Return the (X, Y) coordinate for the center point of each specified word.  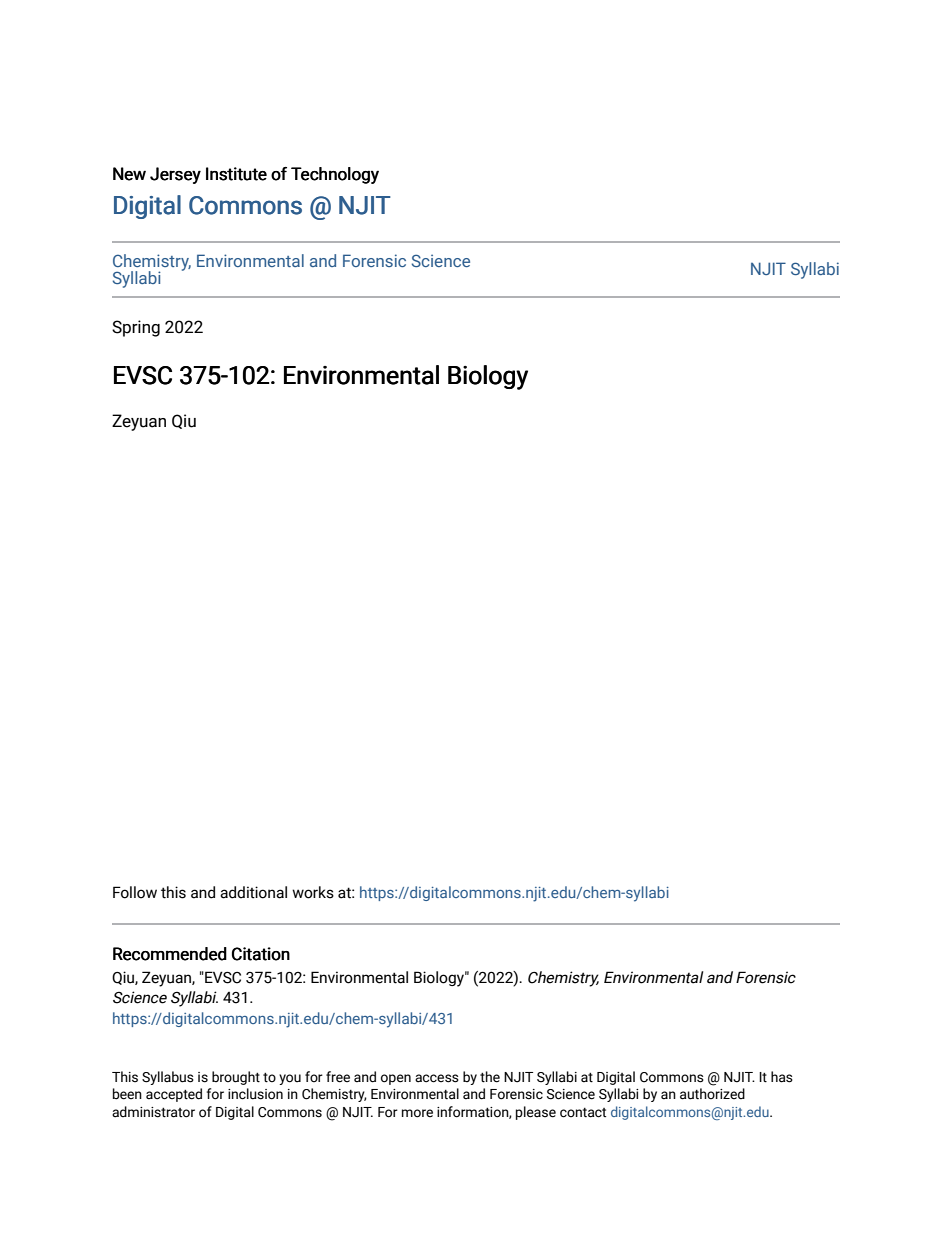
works (313, 892)
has (782, 1077)
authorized (712, 1094)
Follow (135, 892)
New (129, 174)
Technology (335, 175)
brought (236, 1078)
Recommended (170, 954)
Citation (261, 954)
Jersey (175, 175)
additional (253, 892)
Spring (136, 328)
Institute (236, 174)
